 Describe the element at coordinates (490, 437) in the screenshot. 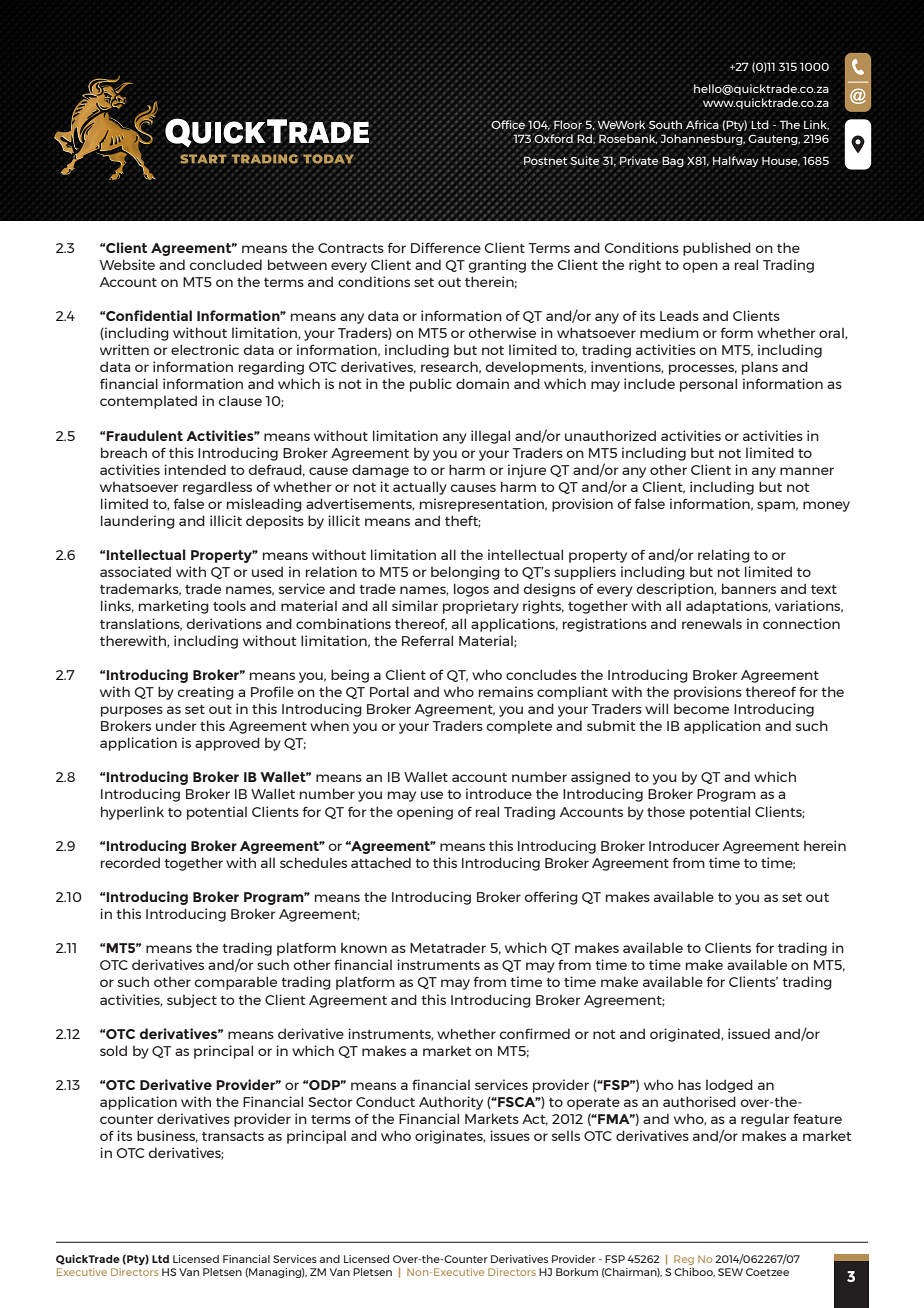

I see `illegal` at that location.
